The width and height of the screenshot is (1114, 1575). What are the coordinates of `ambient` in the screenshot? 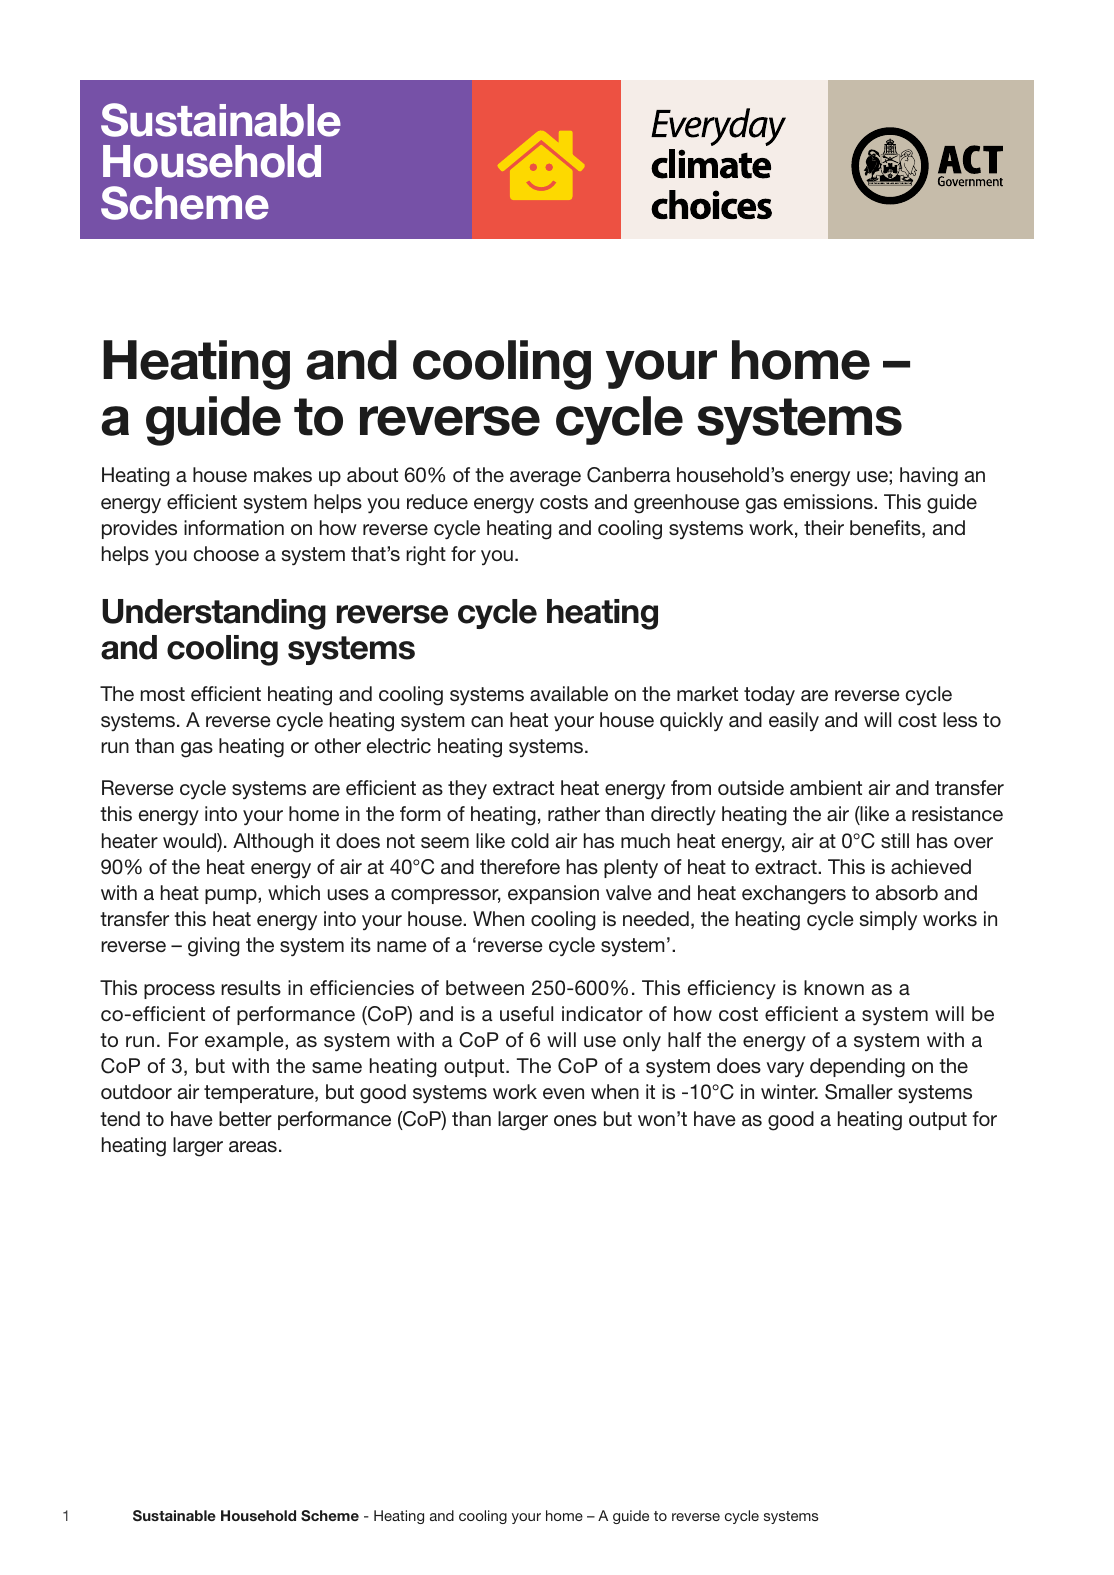 It's located at (826, 787).
